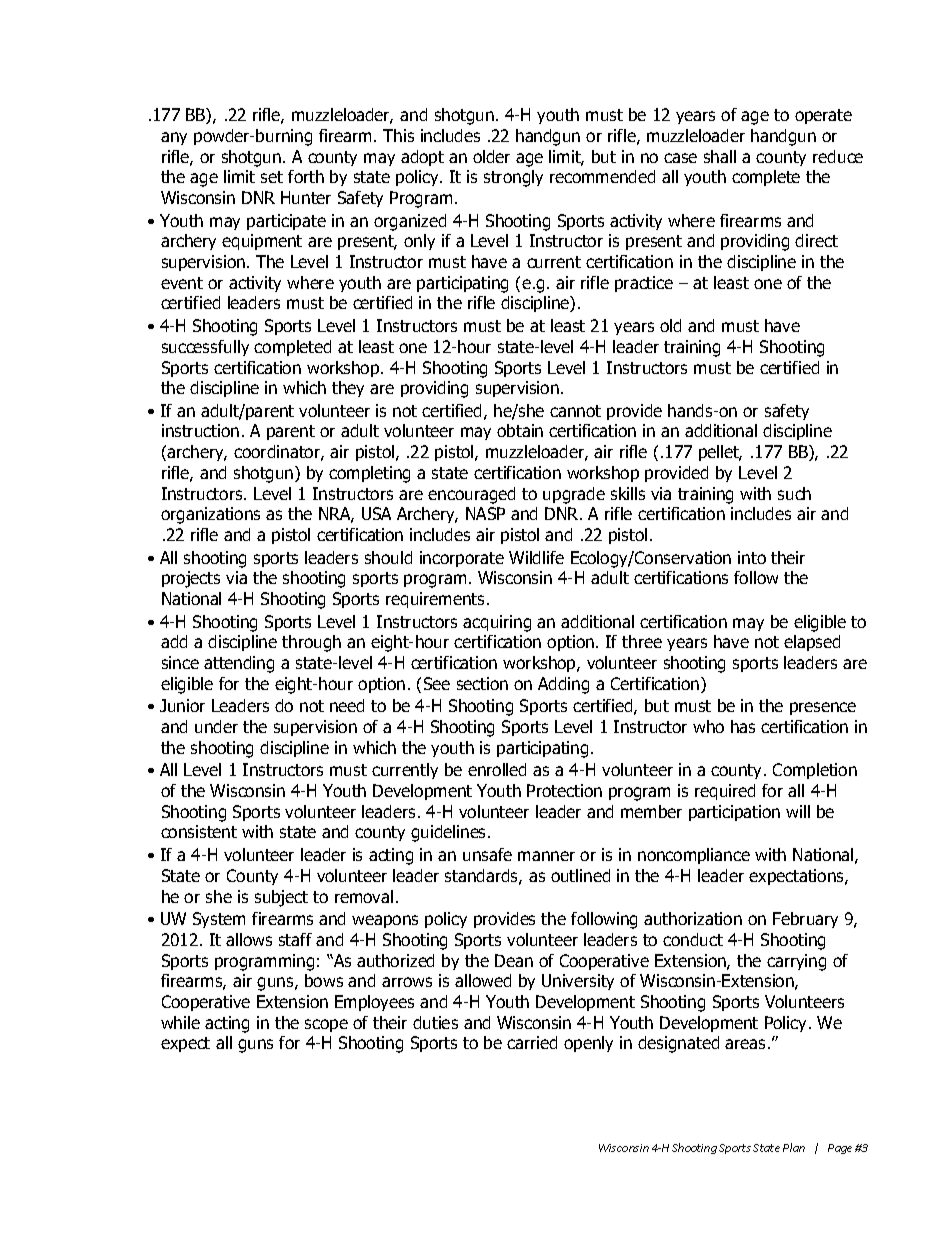 This screenshot has width=952, height=1233. Describe the element at coordinates (491, 156) in the screenshot. I see `older` at that location.
